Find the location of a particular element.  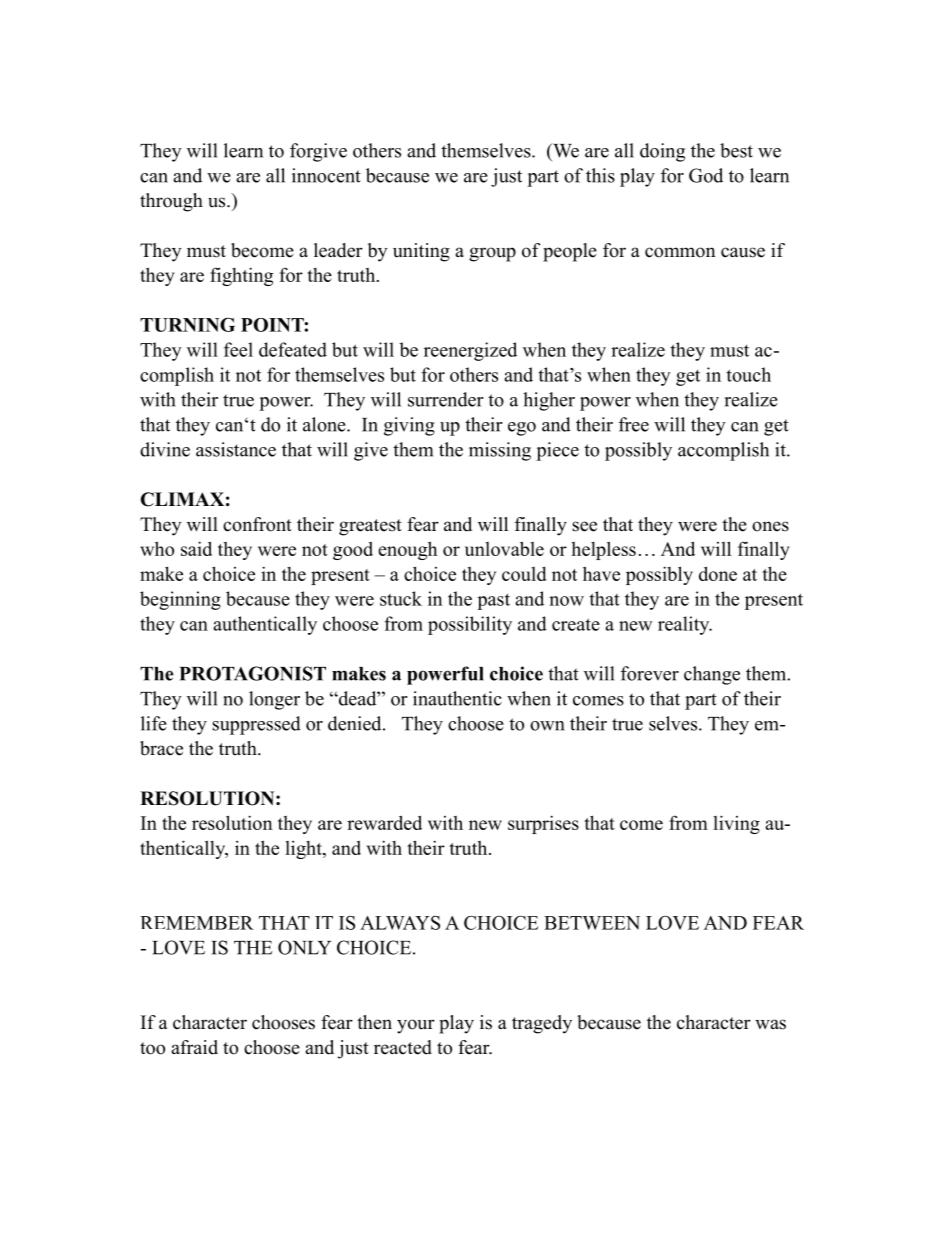

own is located at coordinates (547, 726).
